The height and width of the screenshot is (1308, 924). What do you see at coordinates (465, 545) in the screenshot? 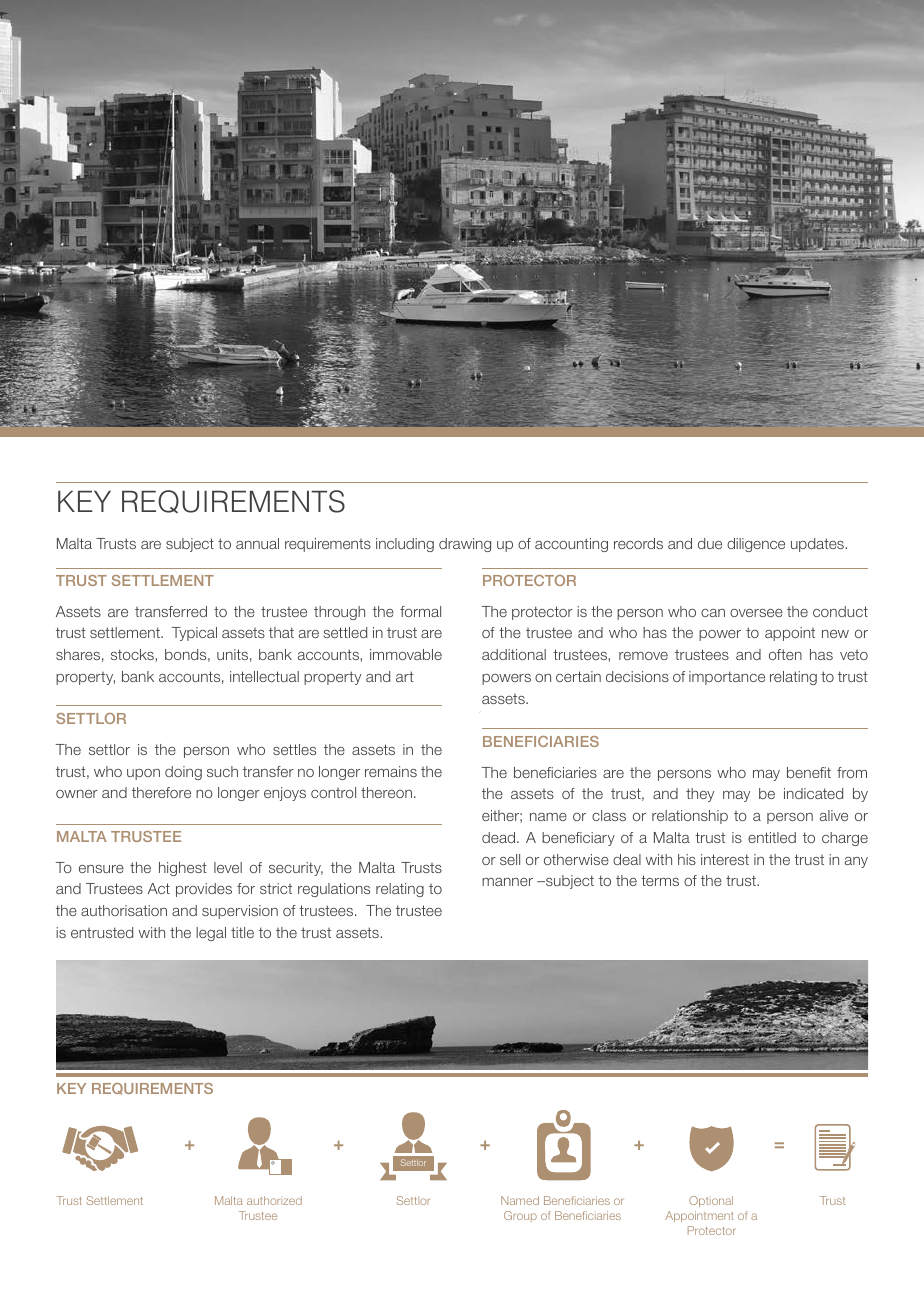
I see `drawing` at bounding box center [465, 545].
